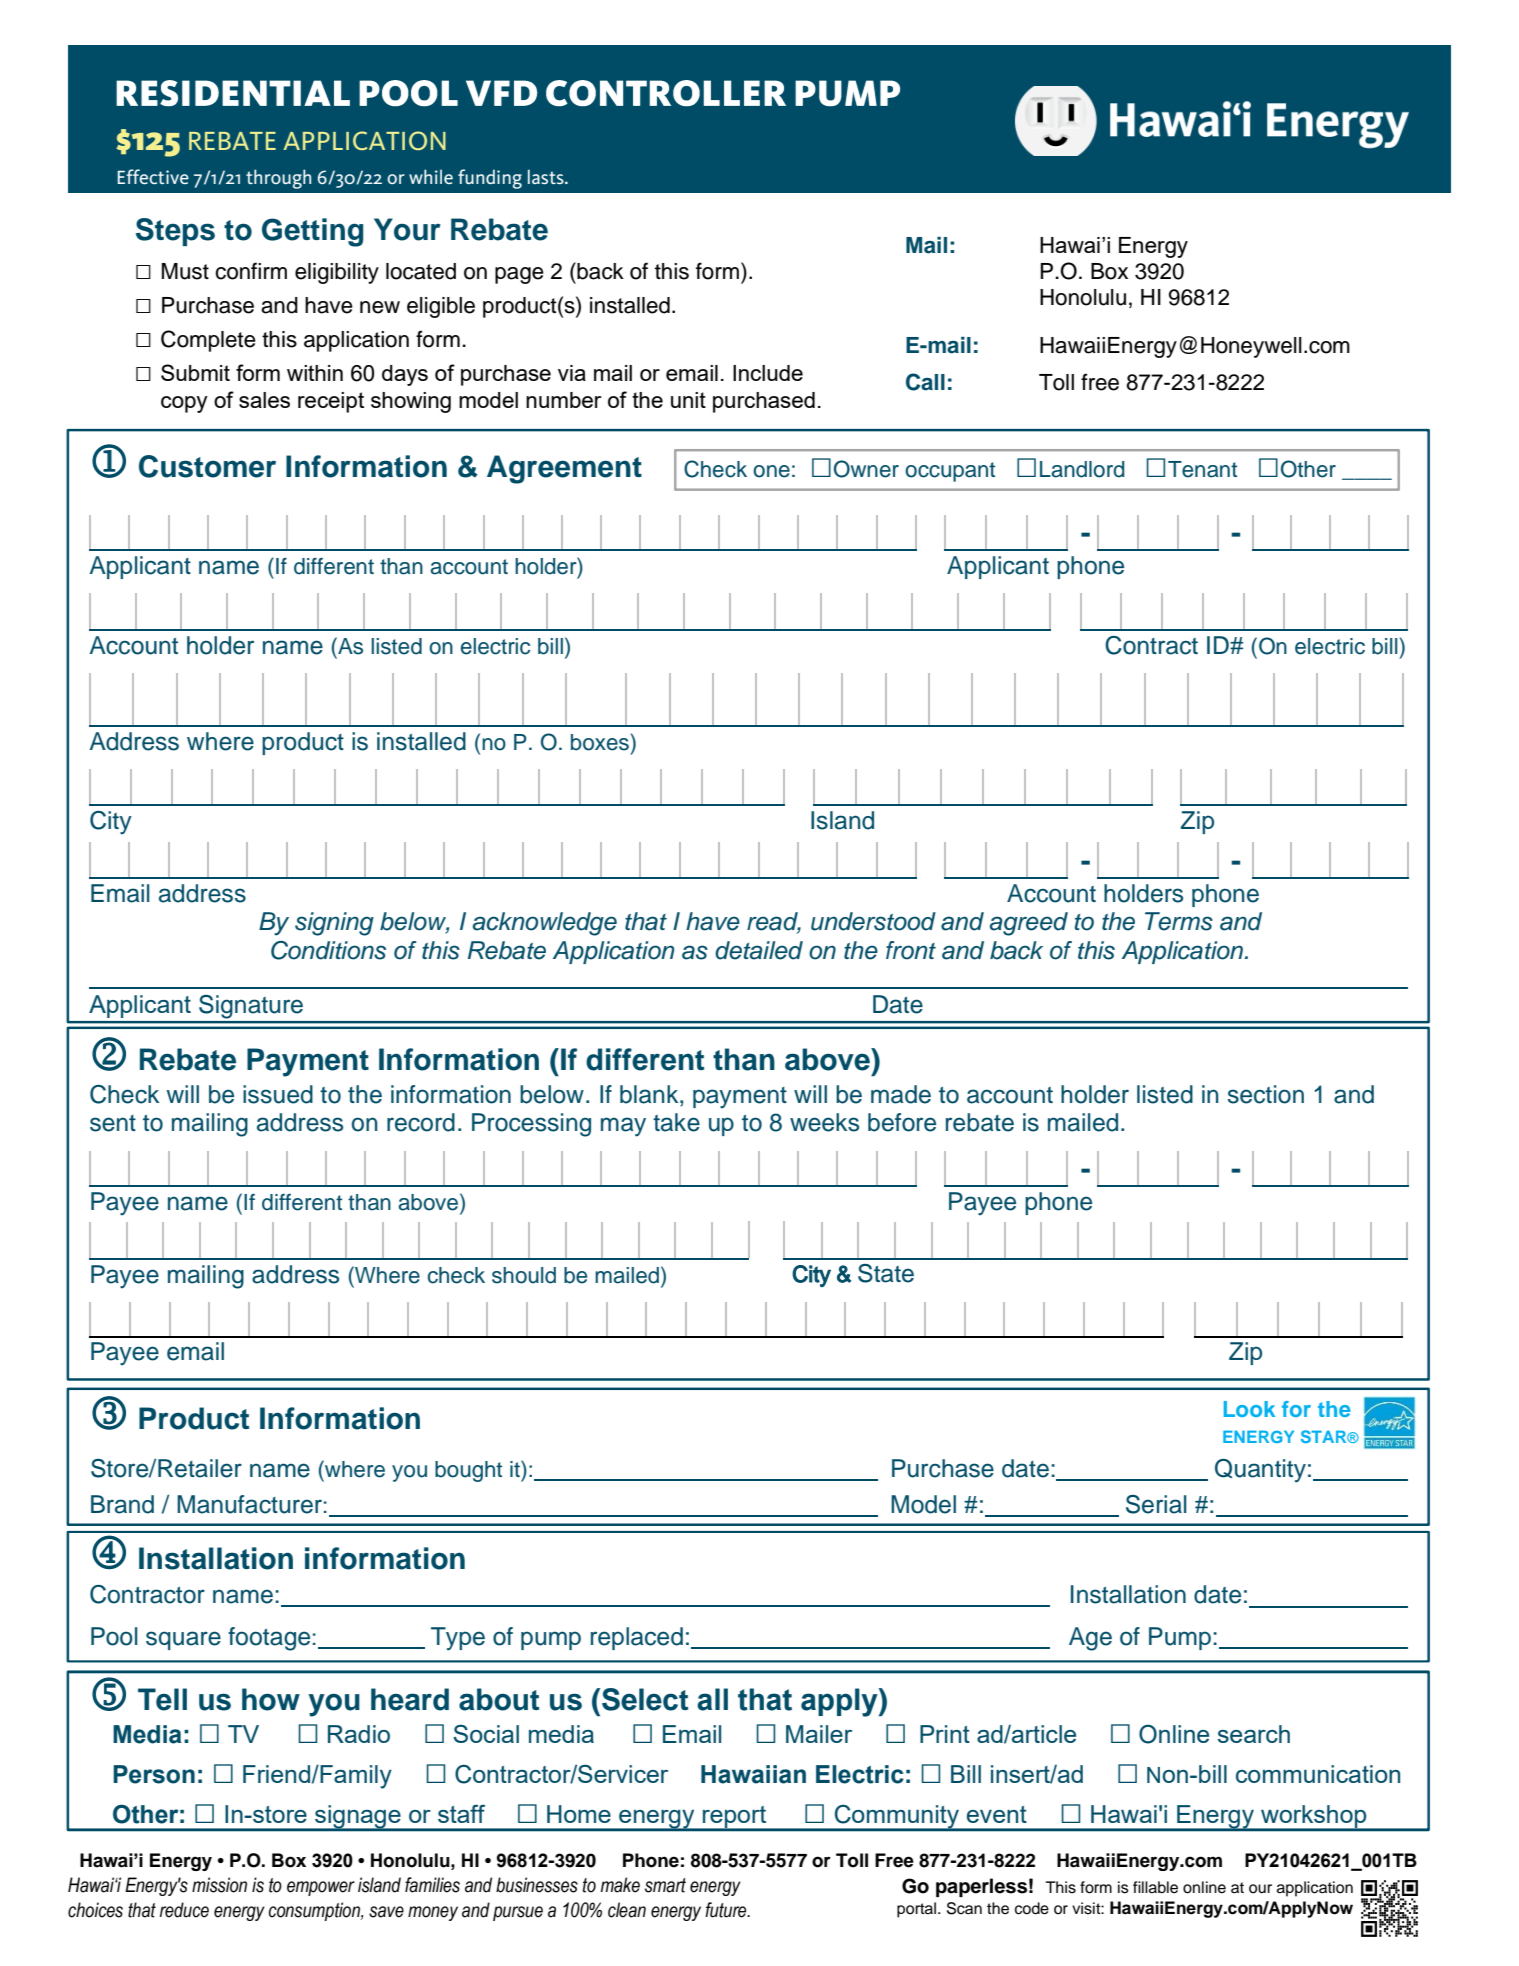 The width and height of the image is (1519, 1966). What do you see at coordinates (1266, 1094) in the image?
I see `section` at bounding box center [1266, 1094].
